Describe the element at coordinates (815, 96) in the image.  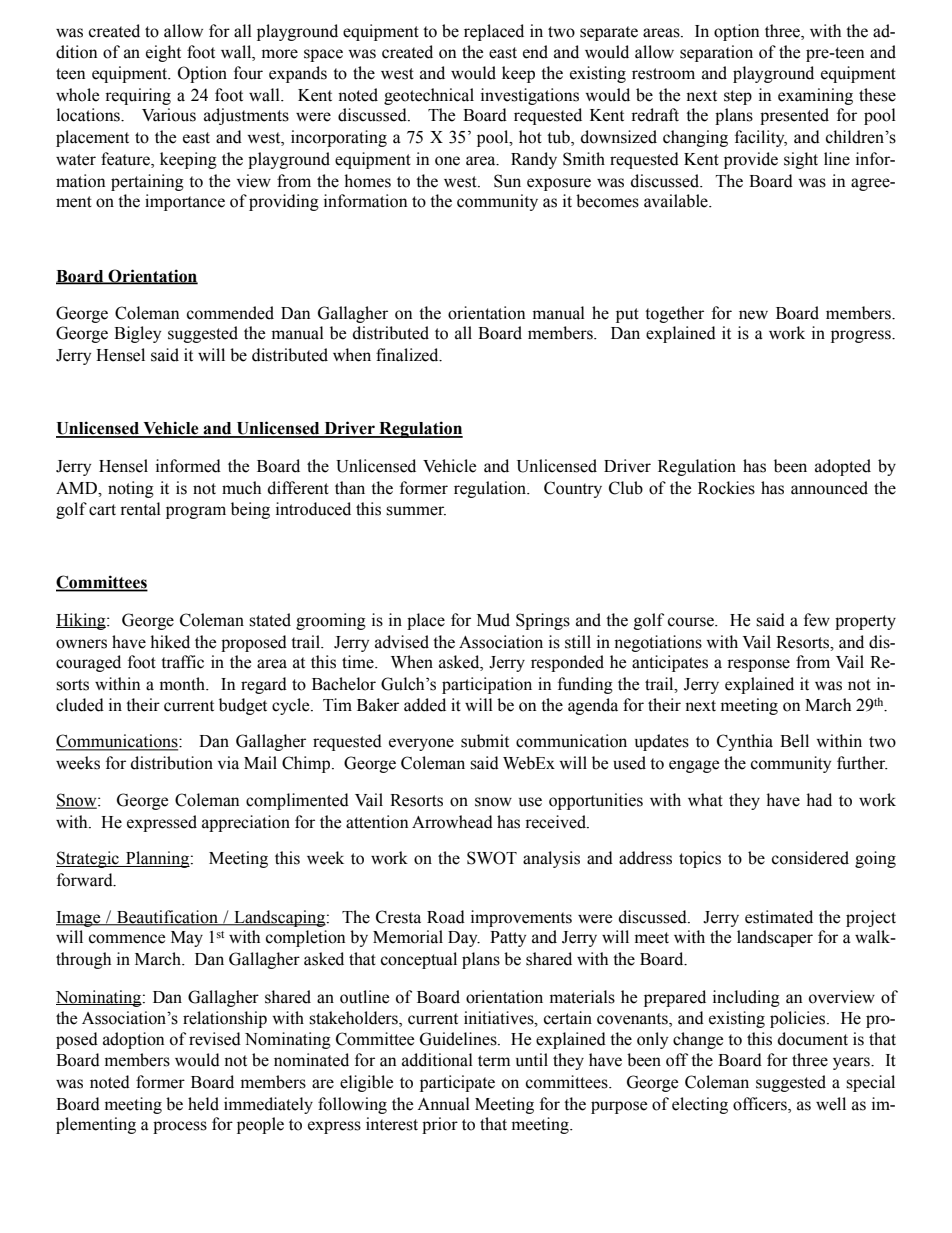
I see `examining` at that location.
